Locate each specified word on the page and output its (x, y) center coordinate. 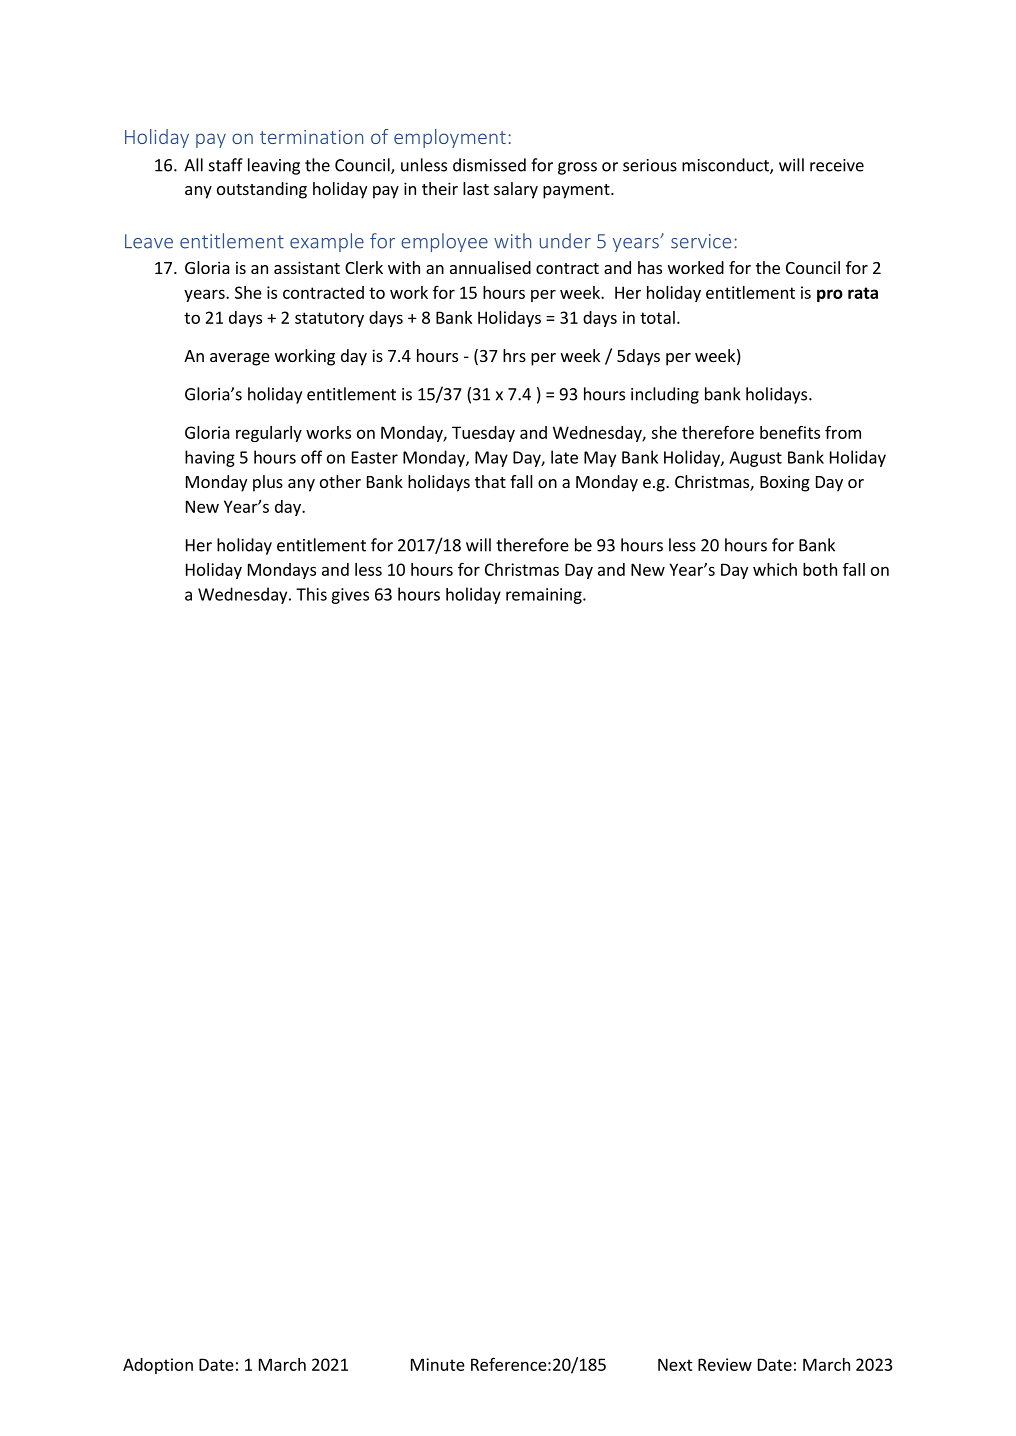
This (311, 594)
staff (226, 165)
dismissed (489, 165)
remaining (545, 596)
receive (837, 165)
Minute (438, 1364)
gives (350, 596)
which (775, 569)
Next (675, 1364)
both (820, 569)
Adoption (158, 1366)
